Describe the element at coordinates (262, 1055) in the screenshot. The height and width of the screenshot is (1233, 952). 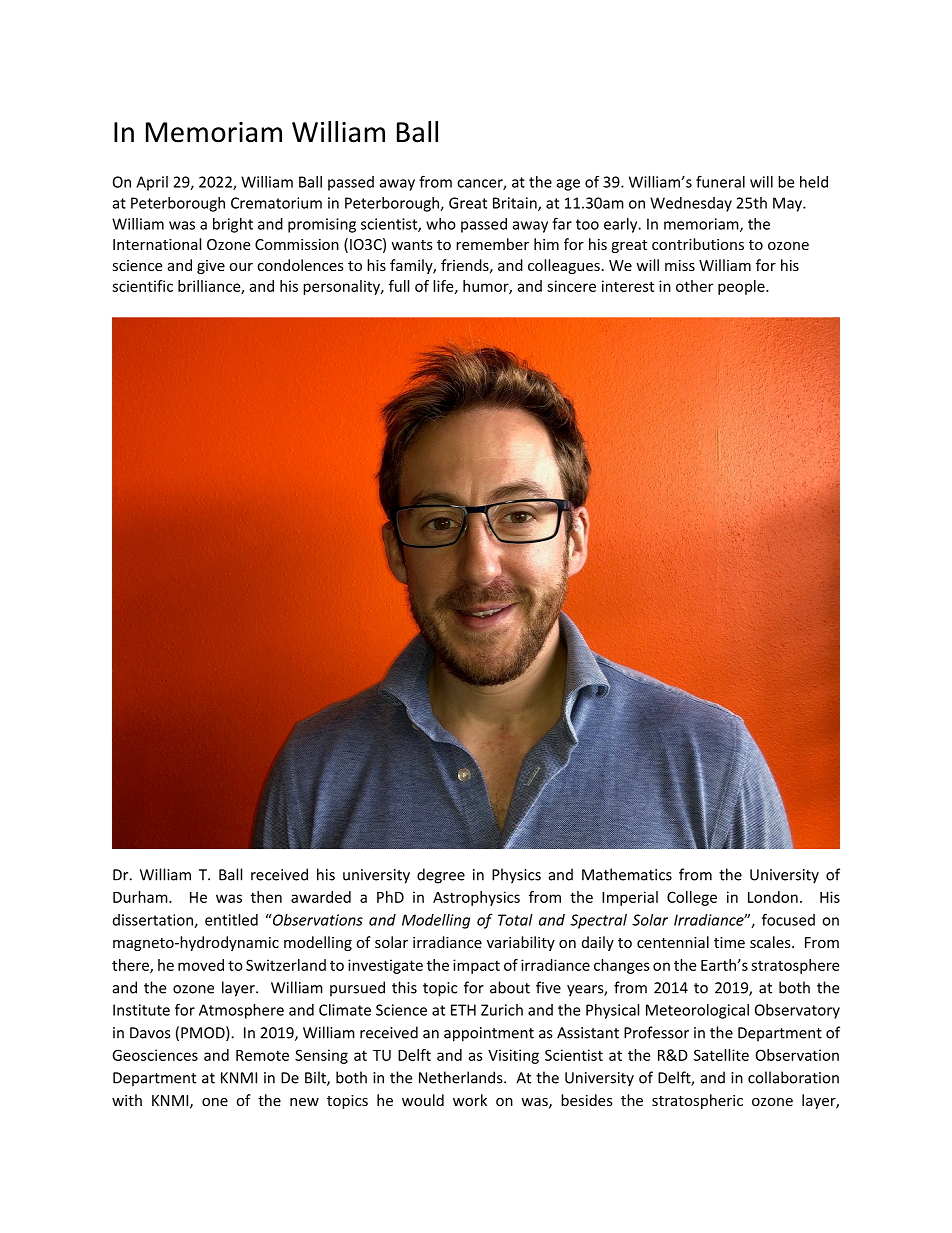
I see `Remote` at that location.
